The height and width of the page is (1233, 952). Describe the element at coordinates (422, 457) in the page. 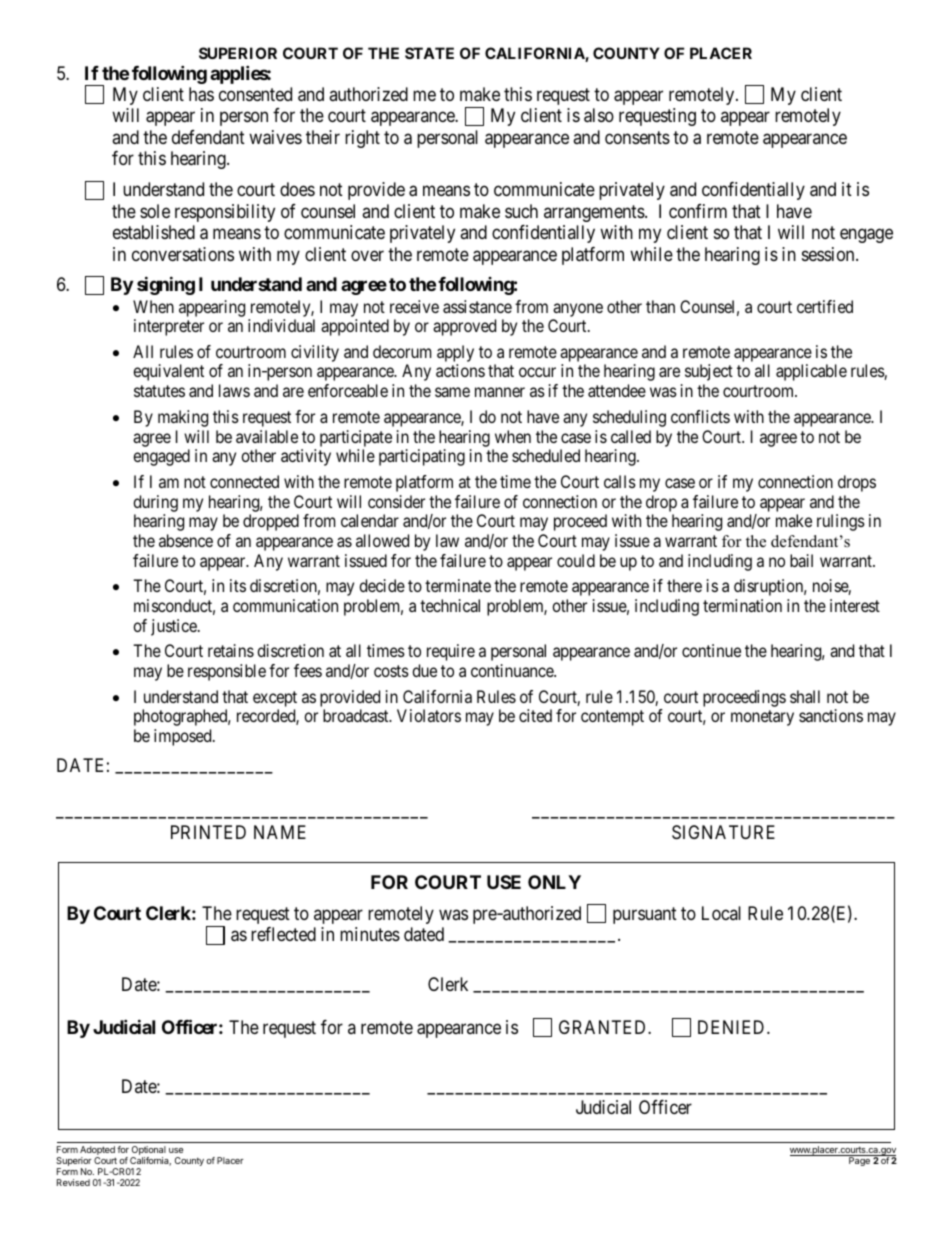

I see `participating` at that location.
